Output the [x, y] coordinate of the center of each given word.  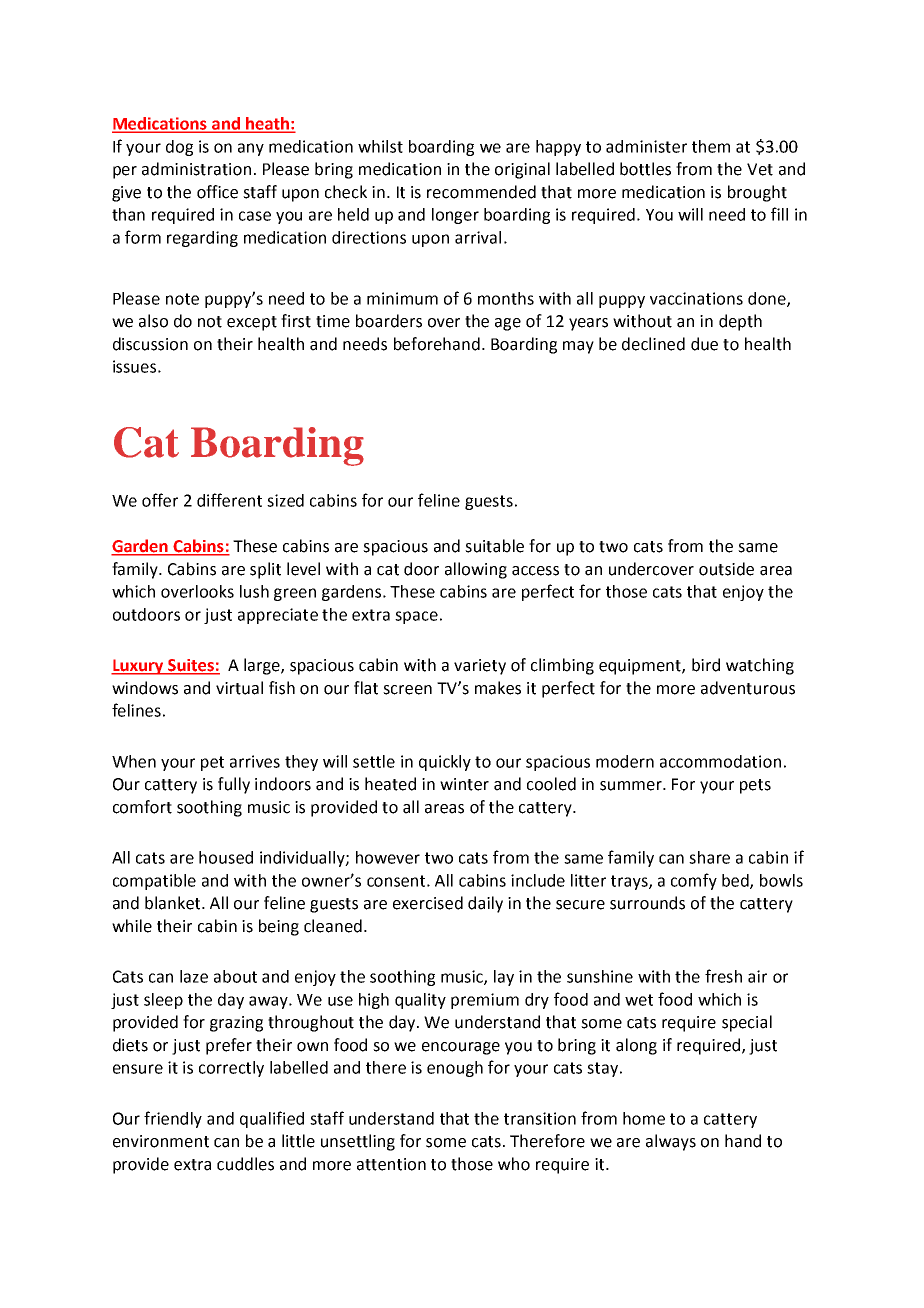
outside [726, 569]
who [514, 1164]
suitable [494, 546]
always [671, 1142]
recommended [481, 192]
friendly [173, 1119]
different [229, 500]
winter [464, 784]
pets [755, 786]
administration [196, 169]
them [711, 146]
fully [234, 785]
